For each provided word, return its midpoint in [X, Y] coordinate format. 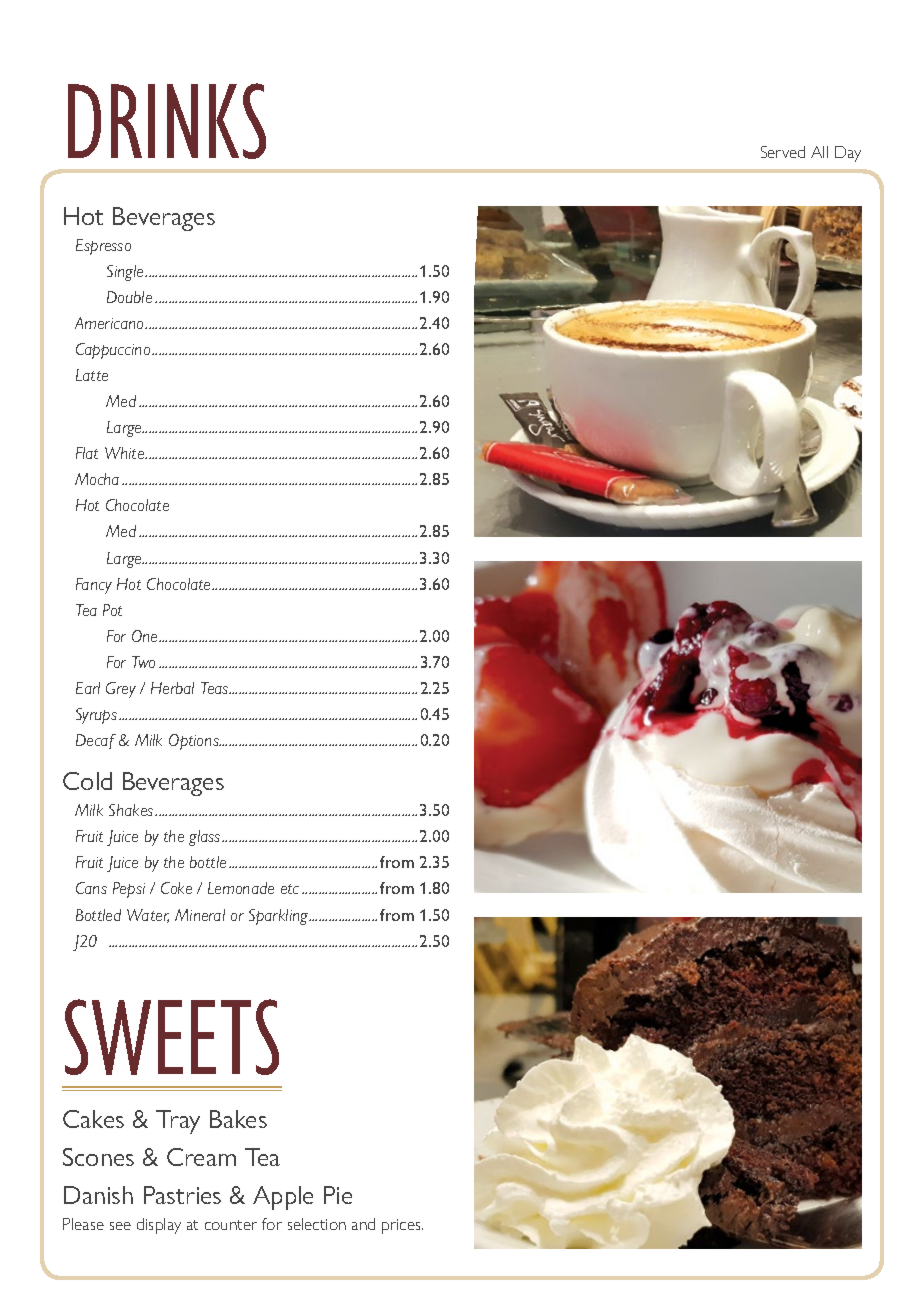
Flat [87, 453]
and [363, 1224]
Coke [176, 888]
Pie [338, 1195]
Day [848, 154]
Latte [92, 375]
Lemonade [241, 888]
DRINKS [167, 121]
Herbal [172, 688]
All [819, 152]
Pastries [182, 1195]
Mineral [200, 915]
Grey [121, 690]
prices [402, 1226]
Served [783, 152]
